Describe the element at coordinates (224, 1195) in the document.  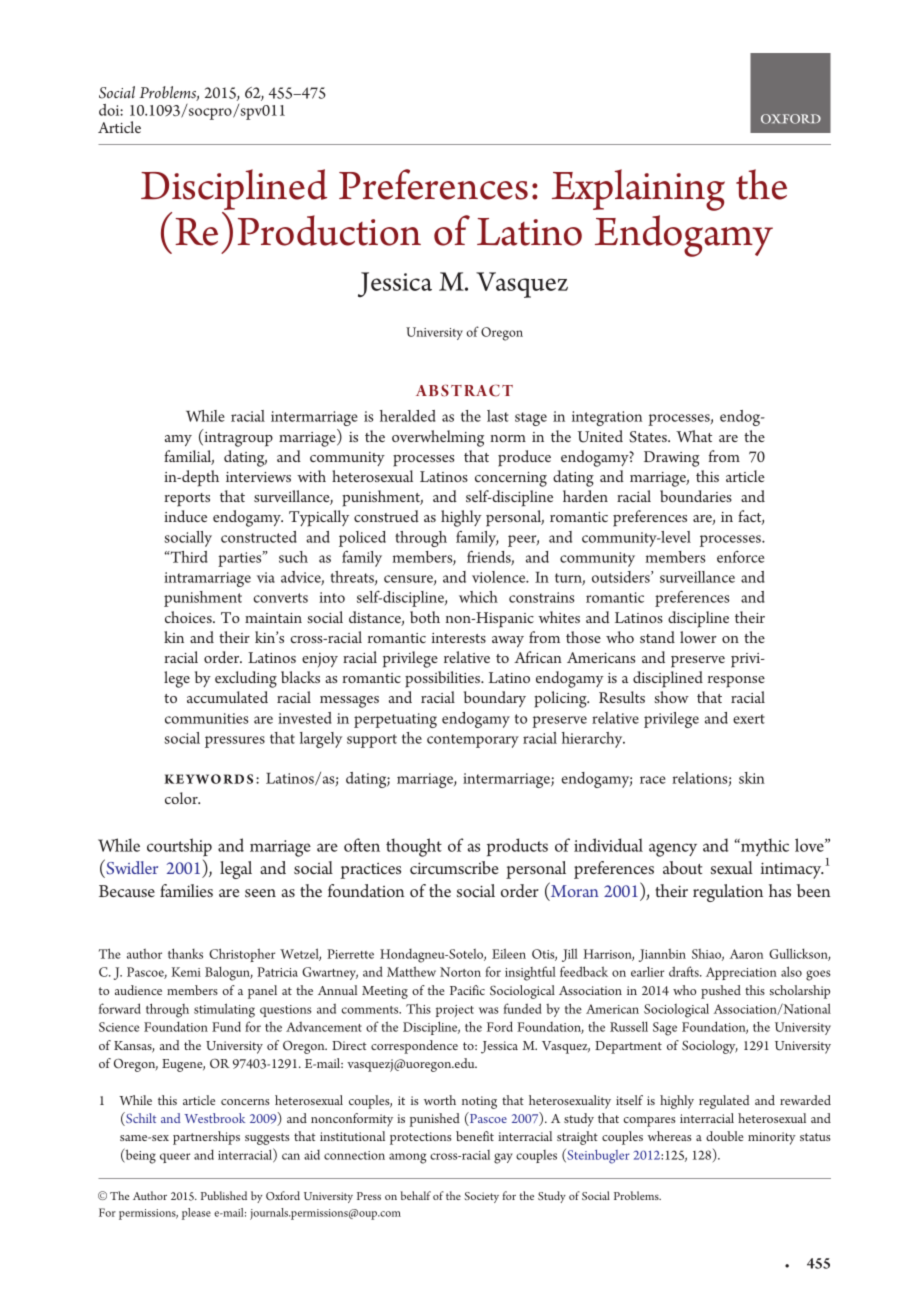
I see `Published` at that location.
